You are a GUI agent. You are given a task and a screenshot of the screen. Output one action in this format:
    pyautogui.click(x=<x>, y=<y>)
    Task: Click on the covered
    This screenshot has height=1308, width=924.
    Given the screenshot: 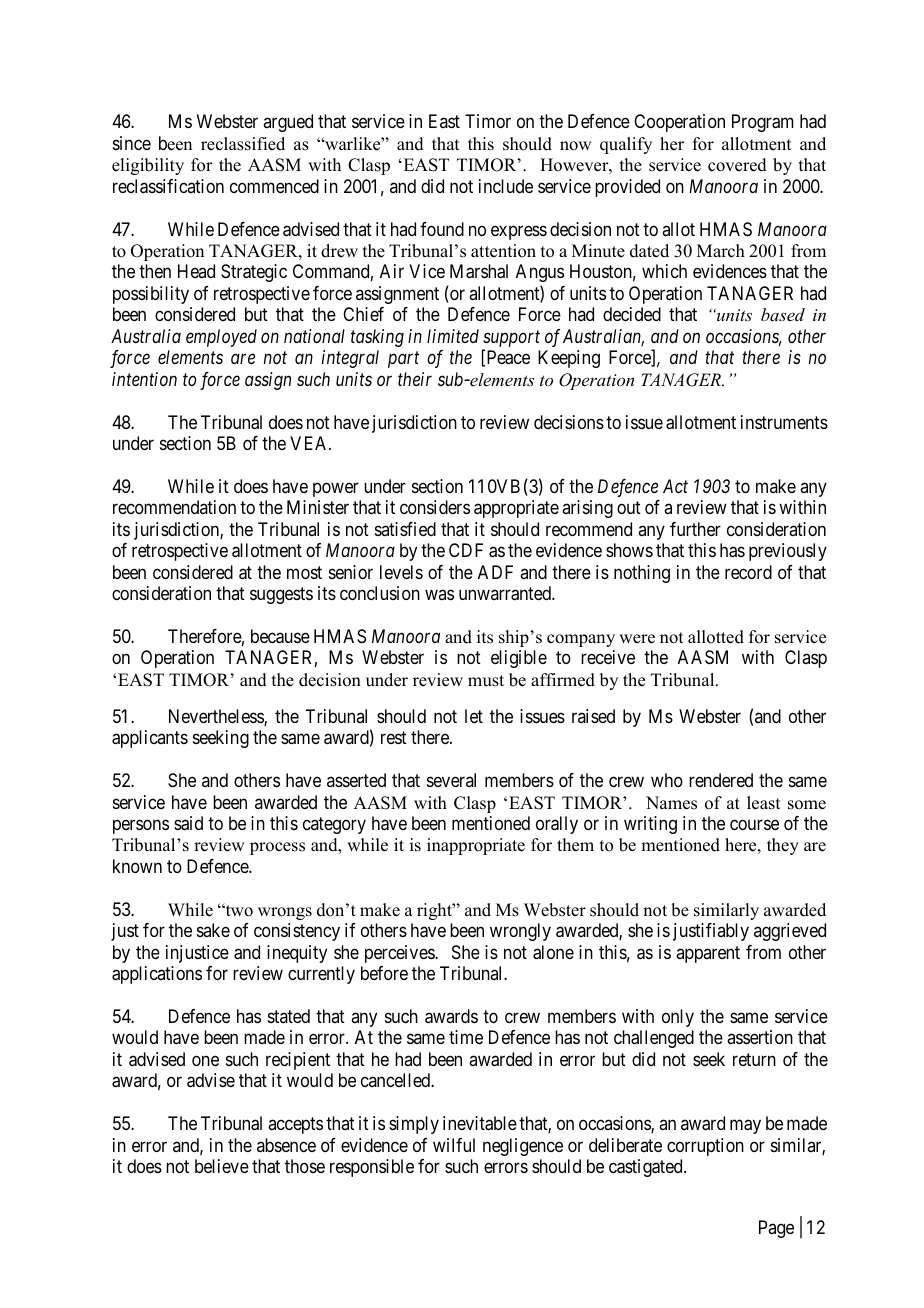 What is the action you would take?
    pyautogui.click(x=737, y=165)
